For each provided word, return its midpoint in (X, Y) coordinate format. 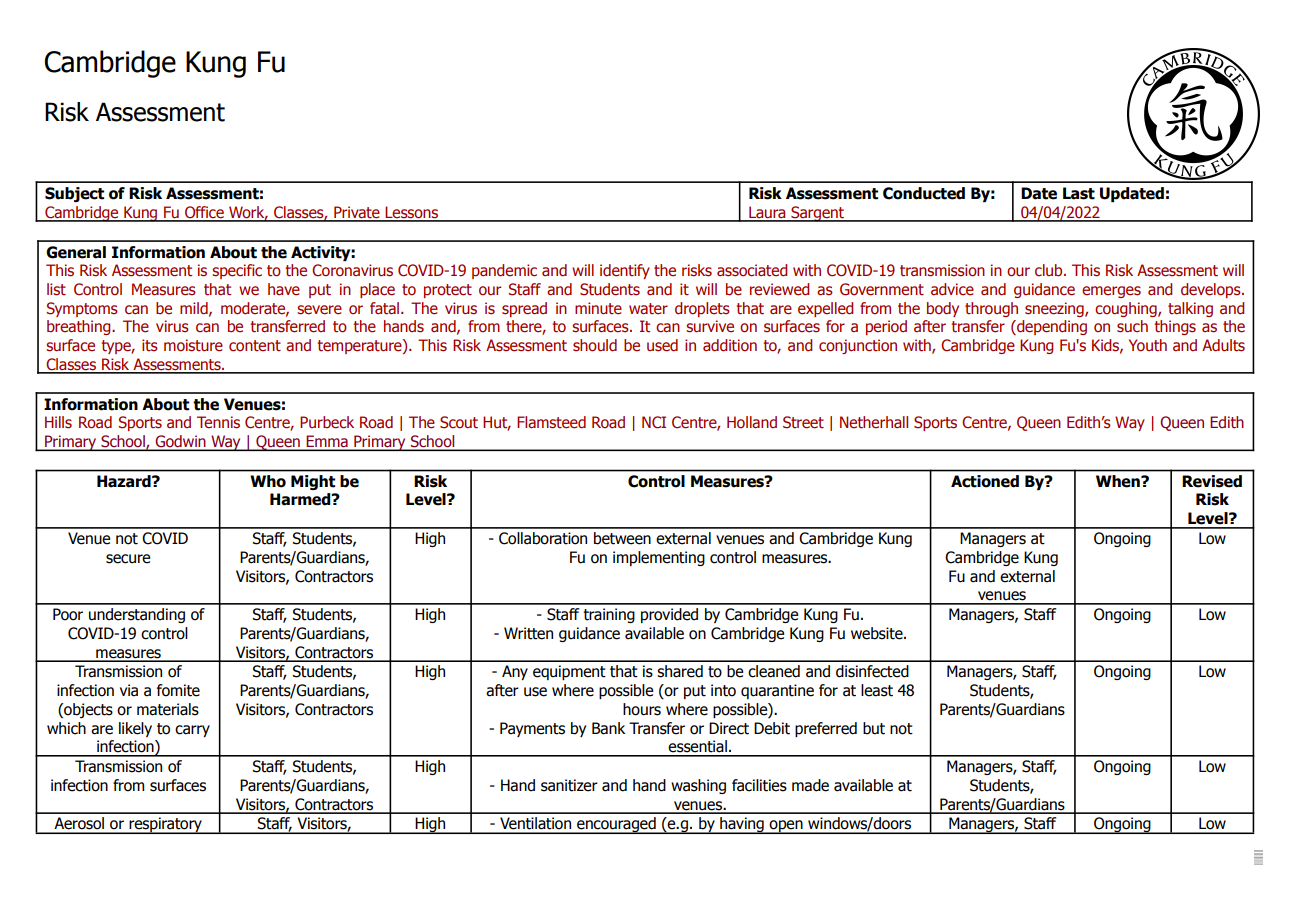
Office (204, 213)
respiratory (165, 825)
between (622, 538)
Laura (767, 213)
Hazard (125, 481)
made (810, 785)
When (1119, 481)
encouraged (616, 825)
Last (1079, 193)
